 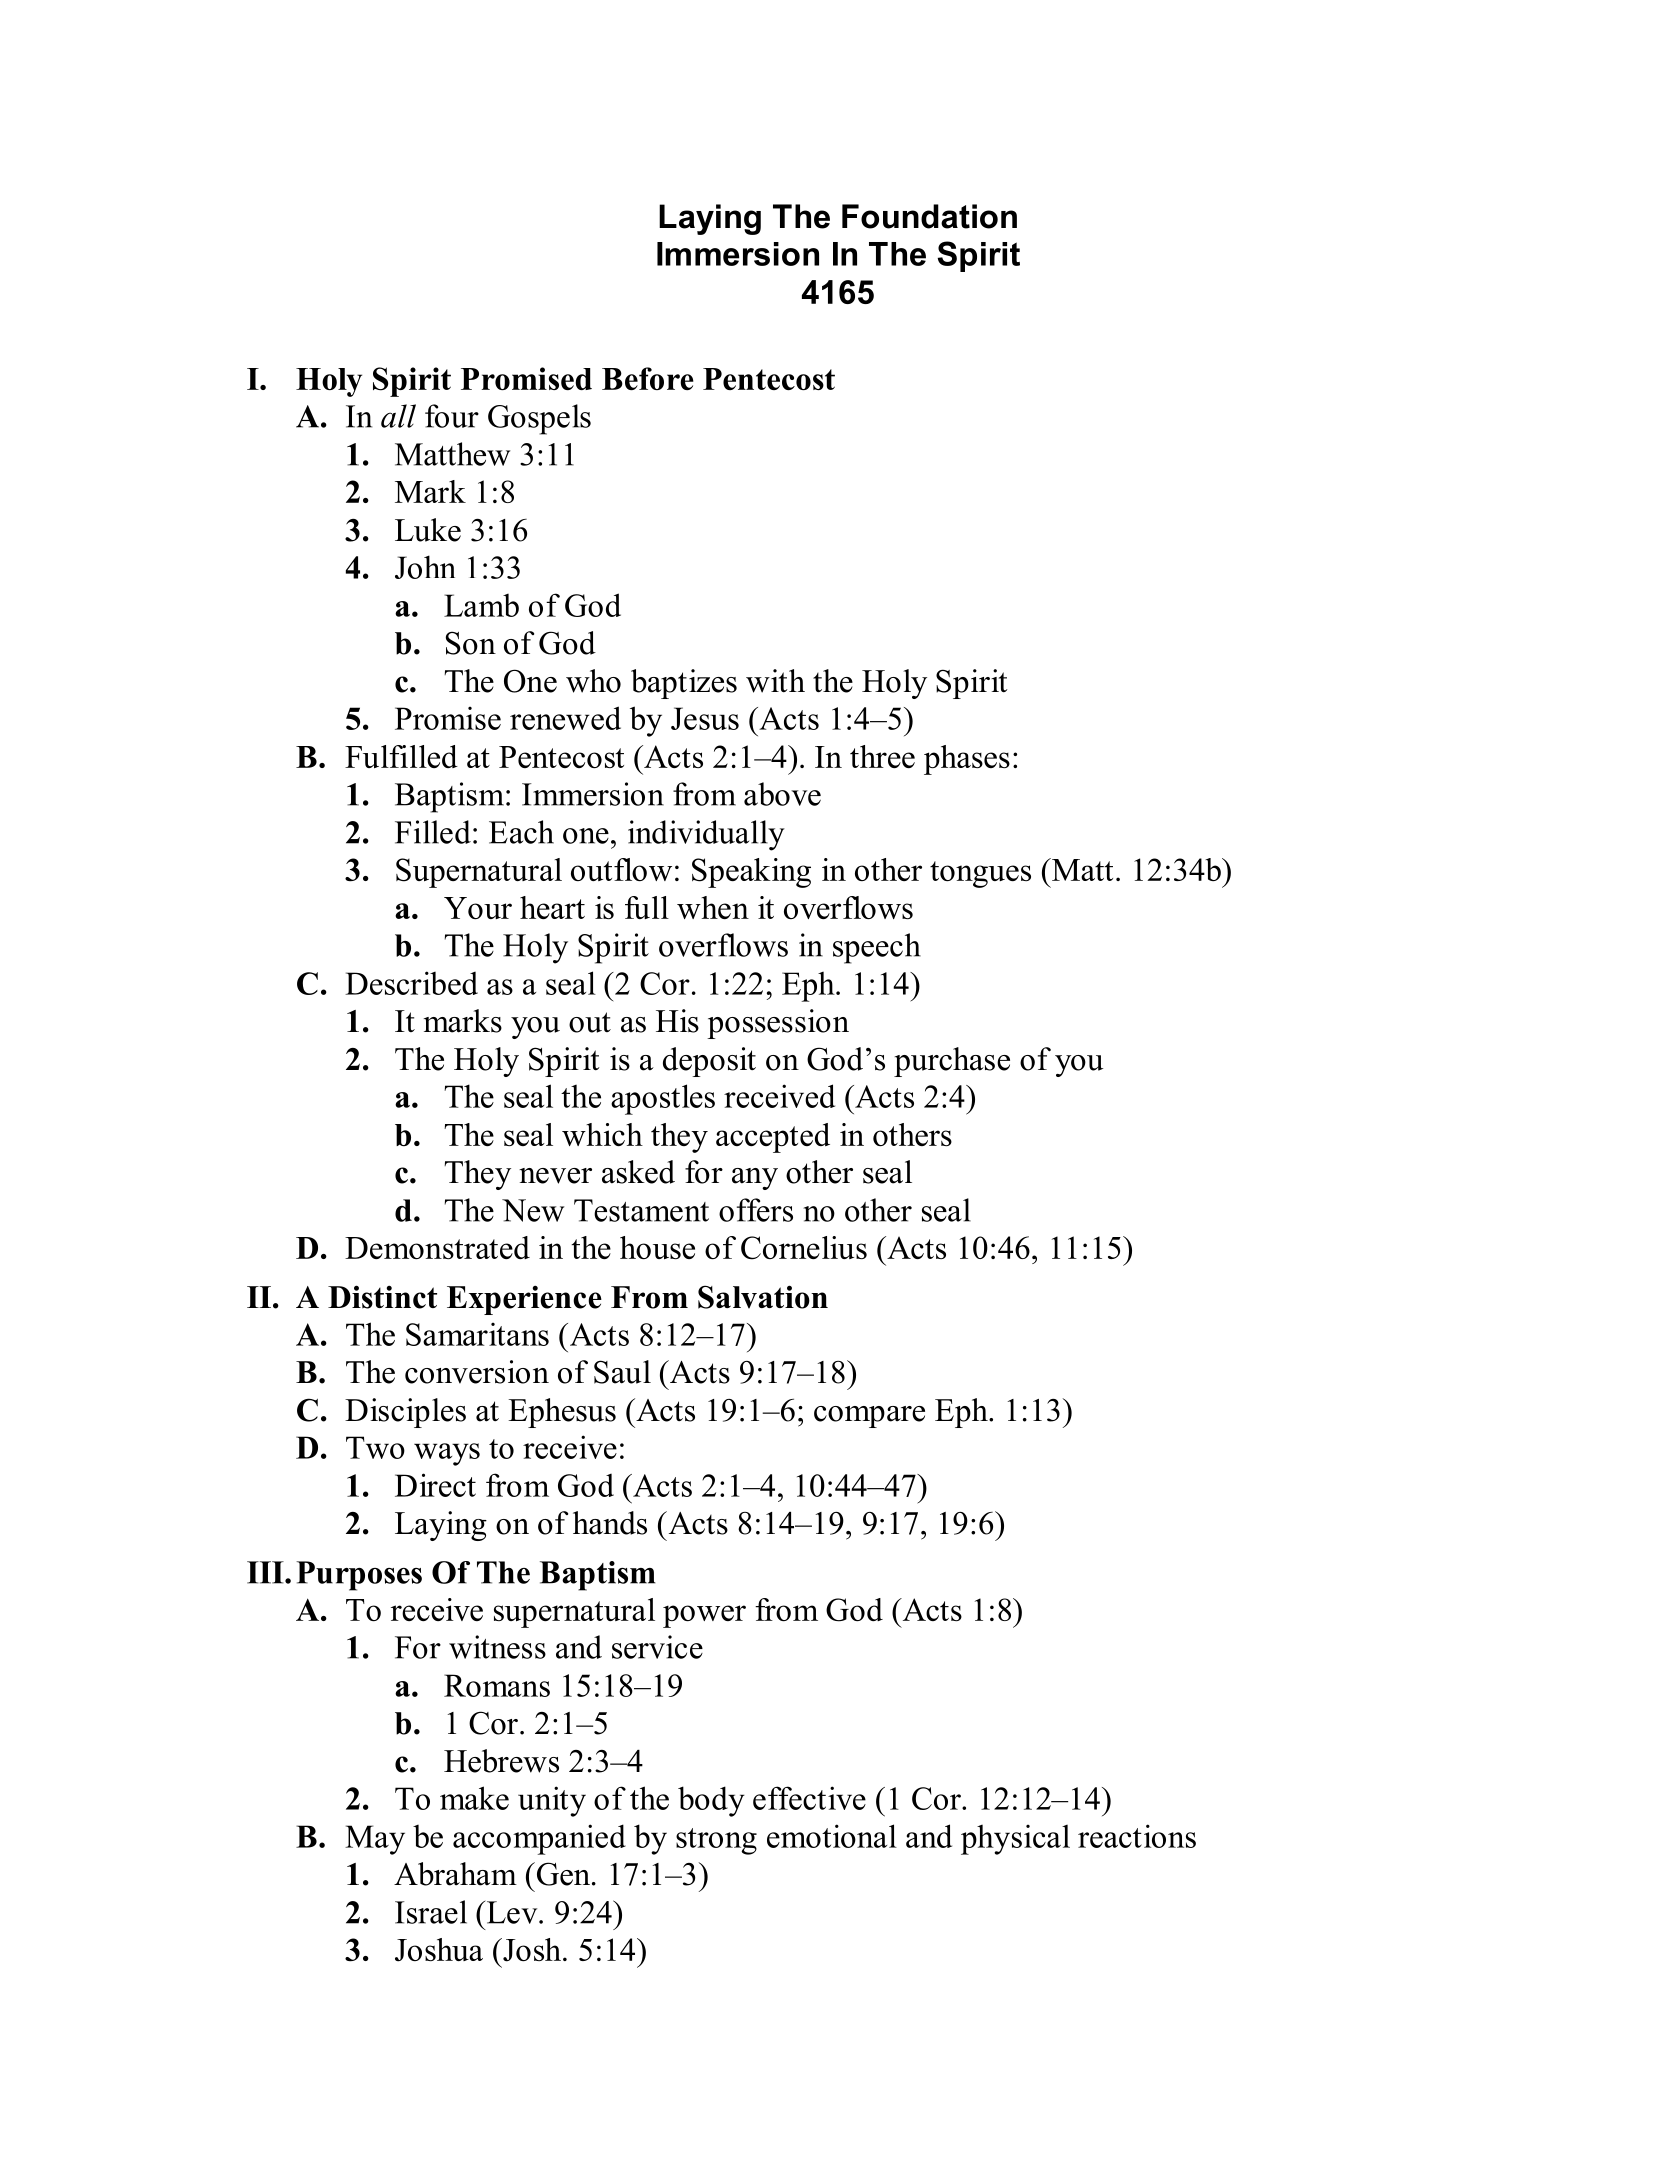 What do you see at coordinates (648, 378) in the image?
I see `Before` at bounding box center [648, 378].
